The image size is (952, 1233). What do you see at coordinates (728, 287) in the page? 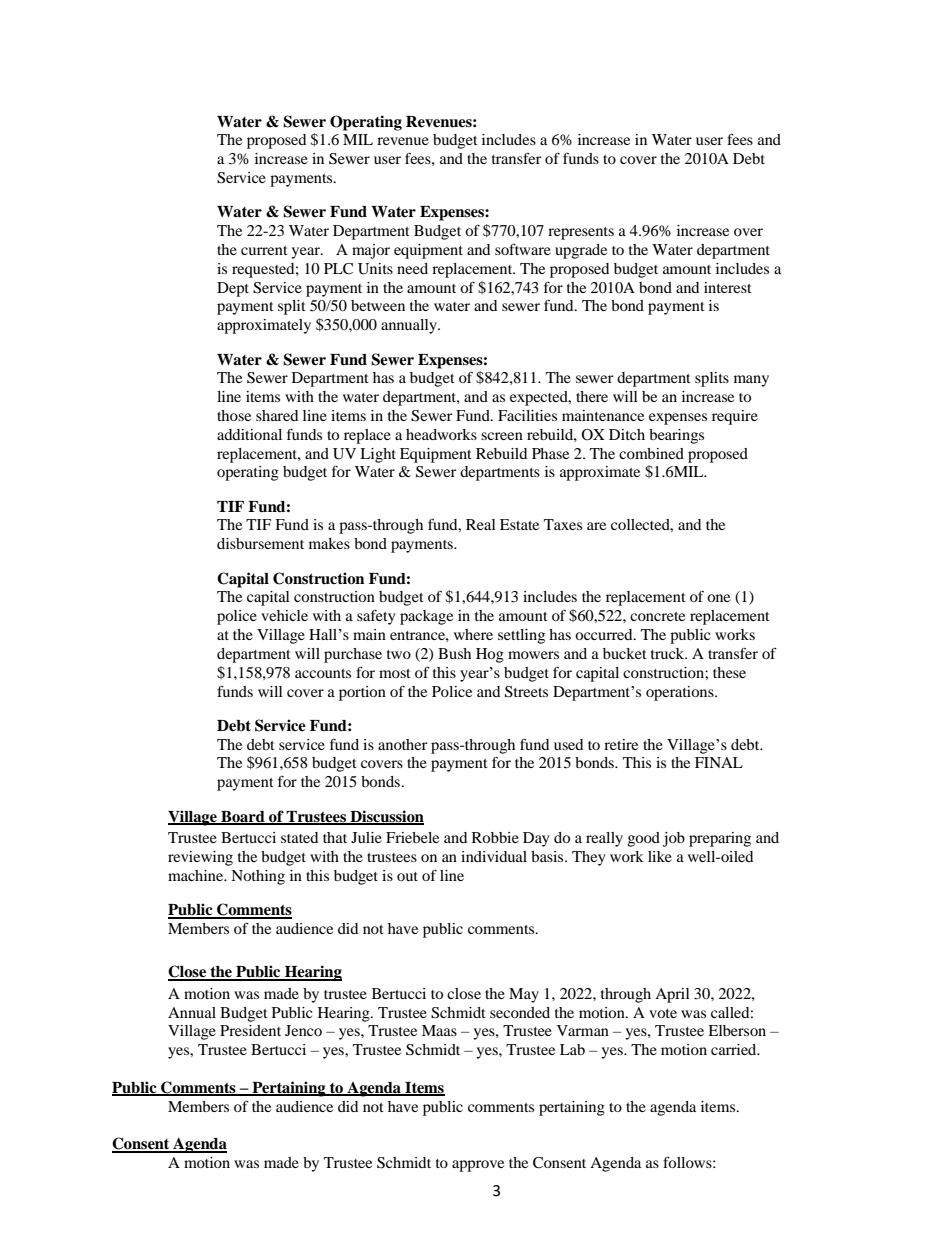
I see `interest` at bounding box center [728, 287].
